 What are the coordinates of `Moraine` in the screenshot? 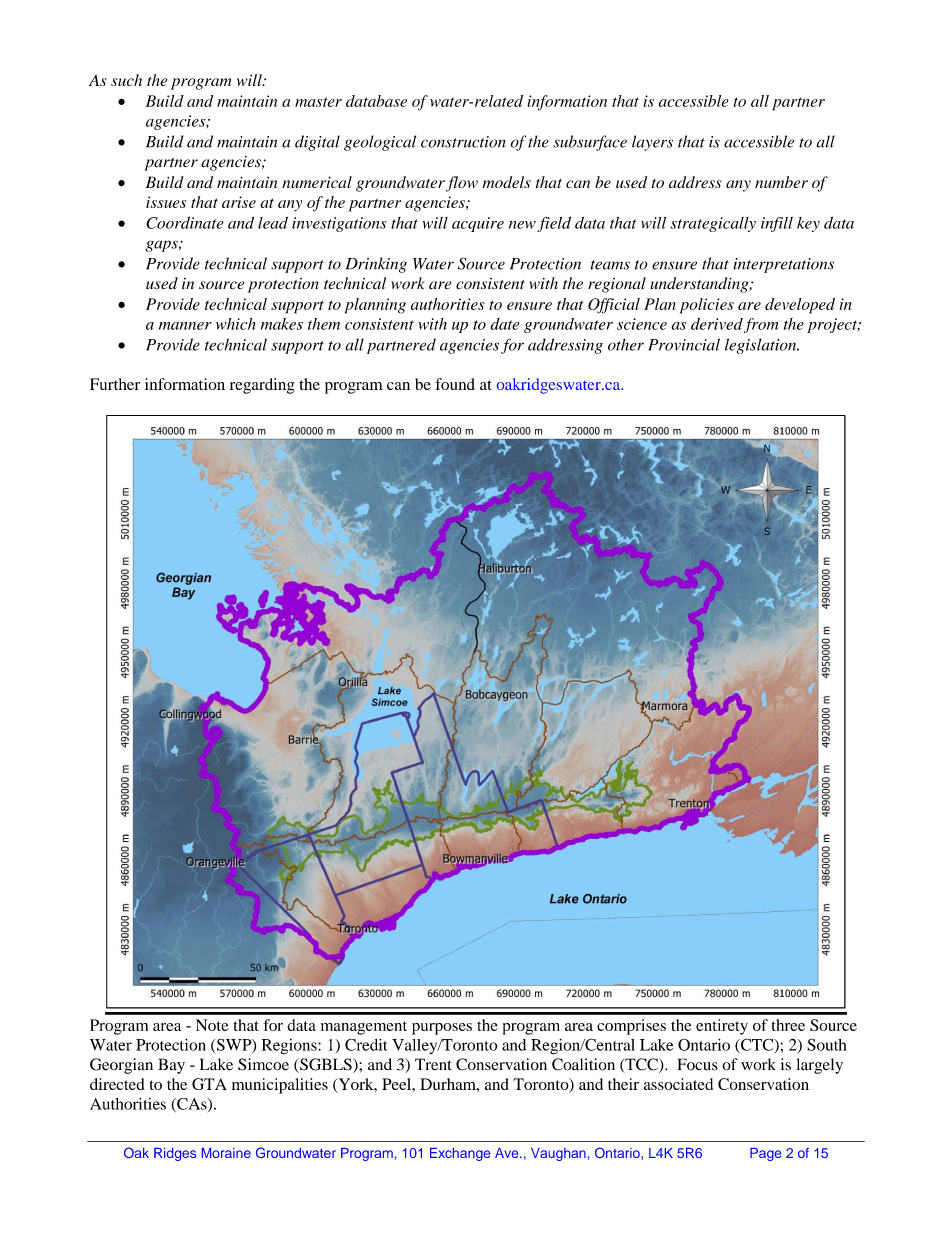 It's located at (226, 1153).
